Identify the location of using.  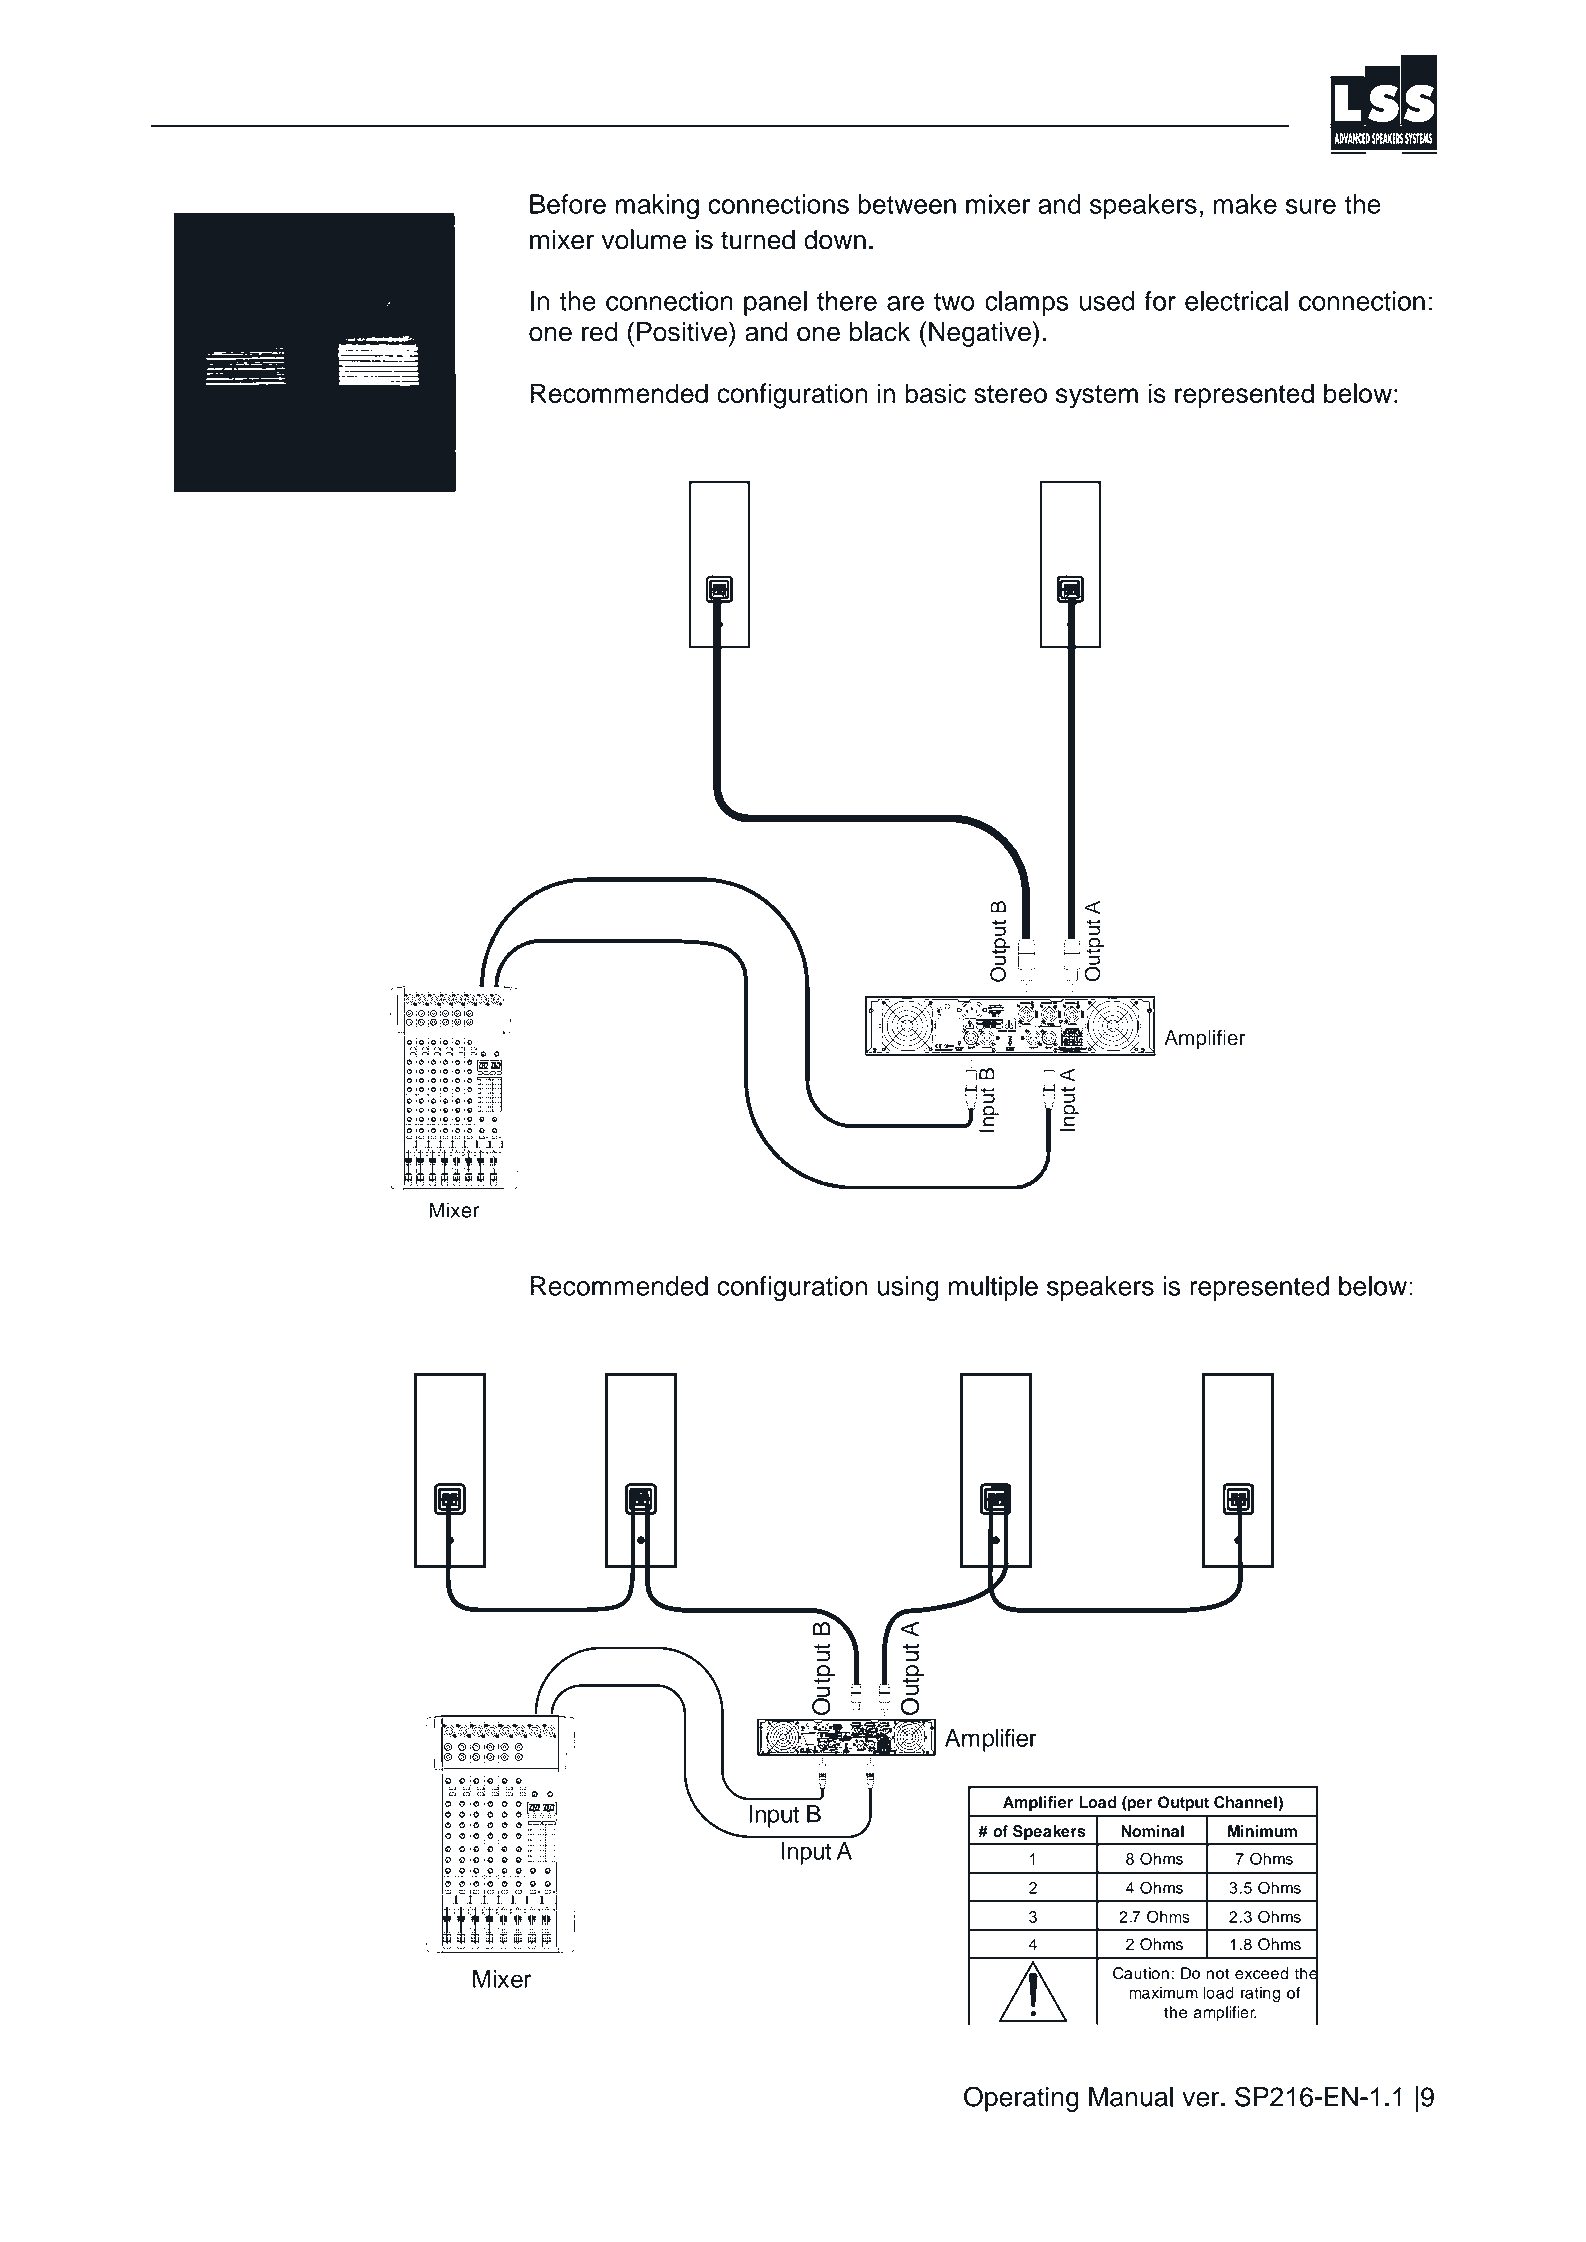
(908, 1289).
